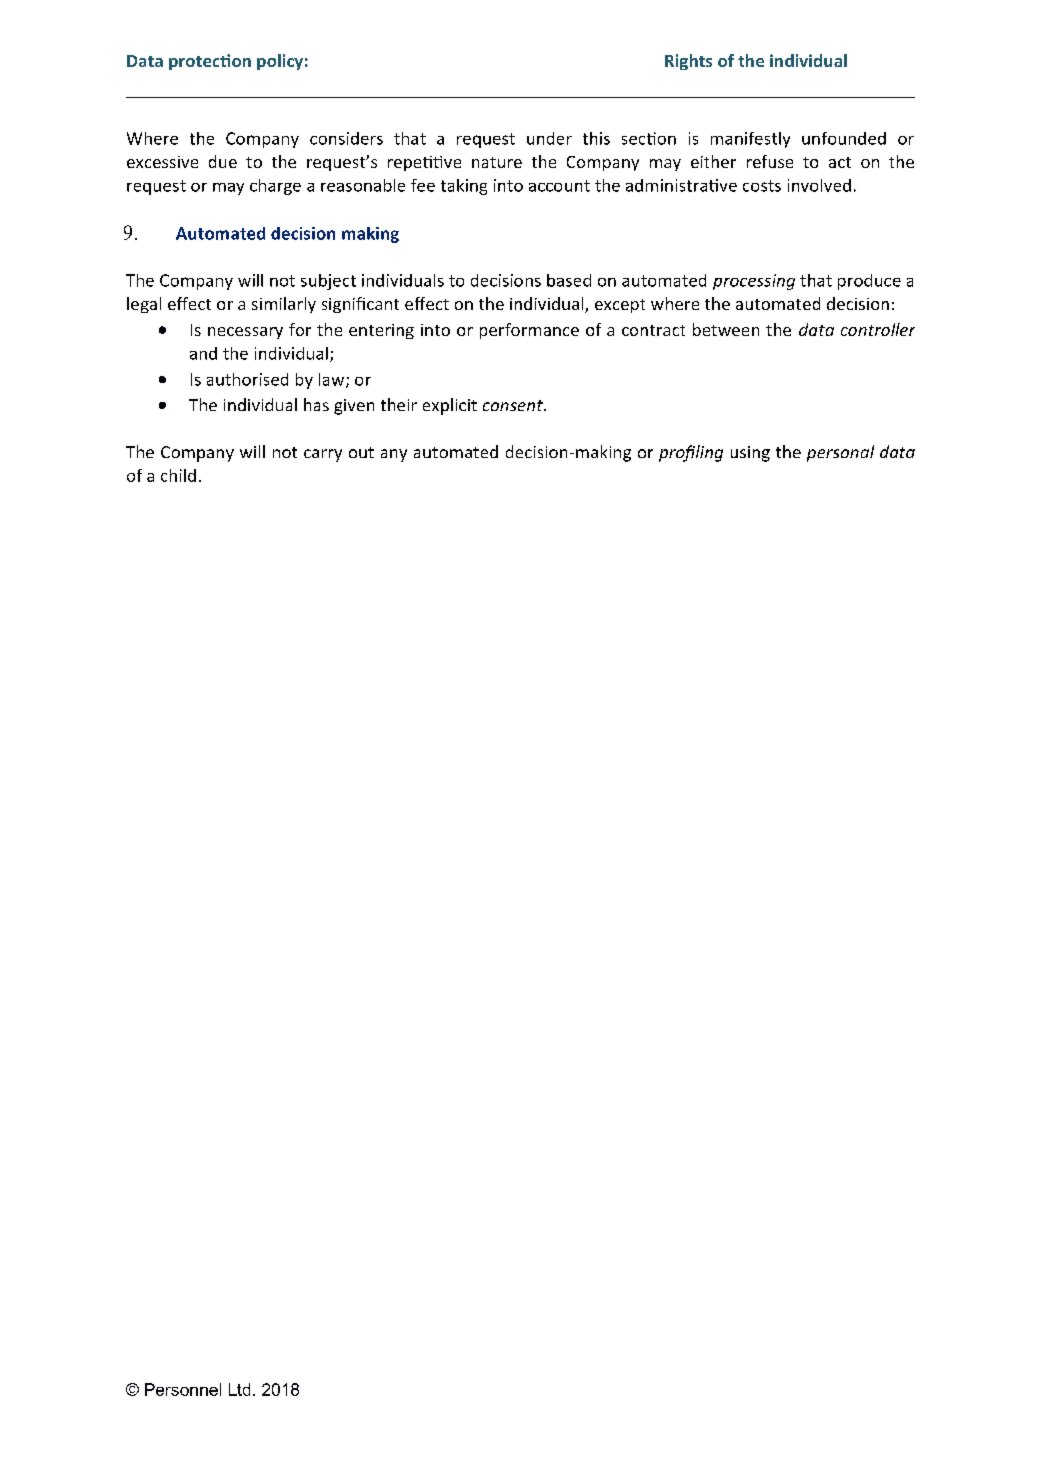  Describe the element at coordinates (323, 455) in the document. I see `carry` at that location.
